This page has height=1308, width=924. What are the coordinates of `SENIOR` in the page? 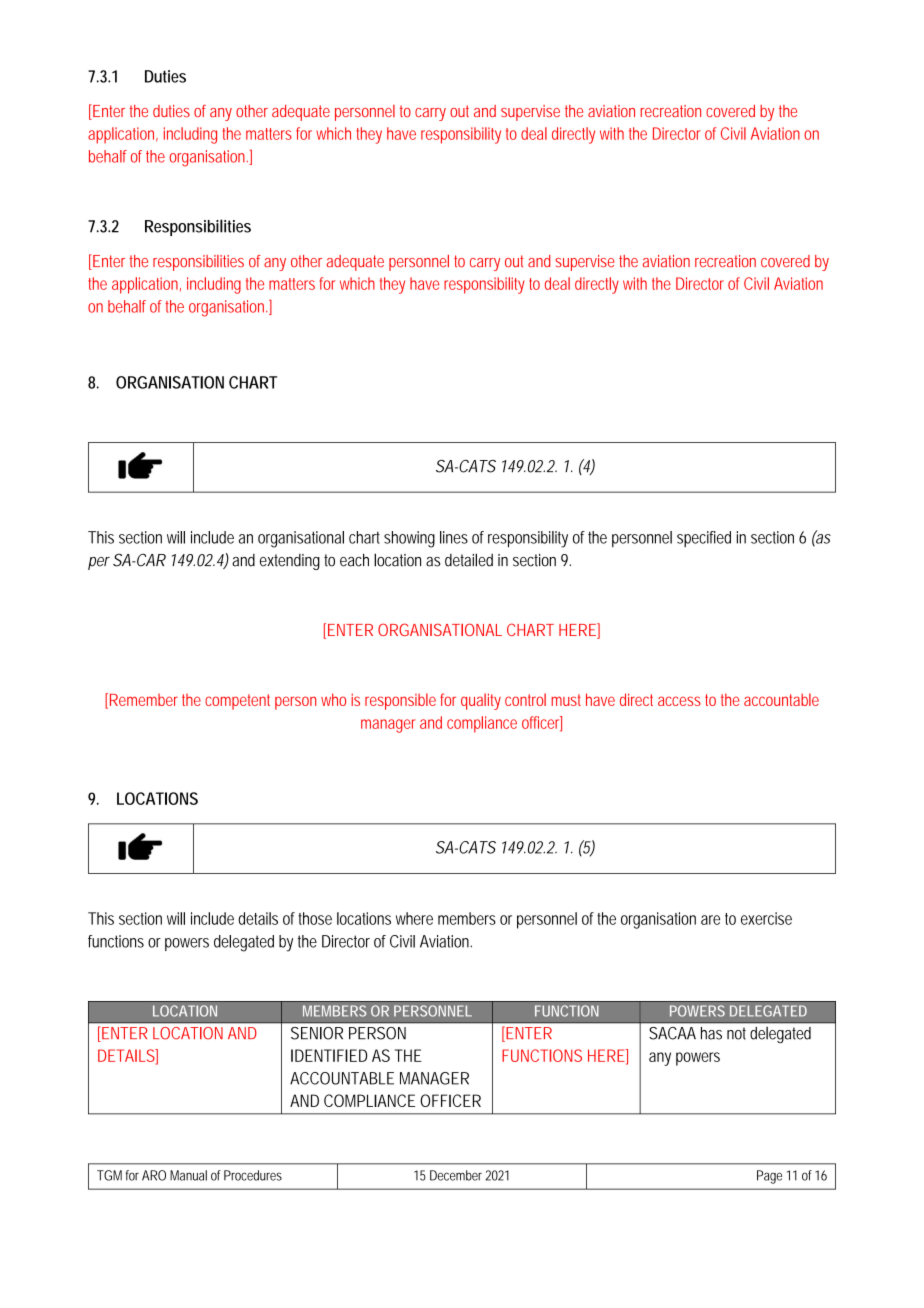 It's located at (317, 1033).
